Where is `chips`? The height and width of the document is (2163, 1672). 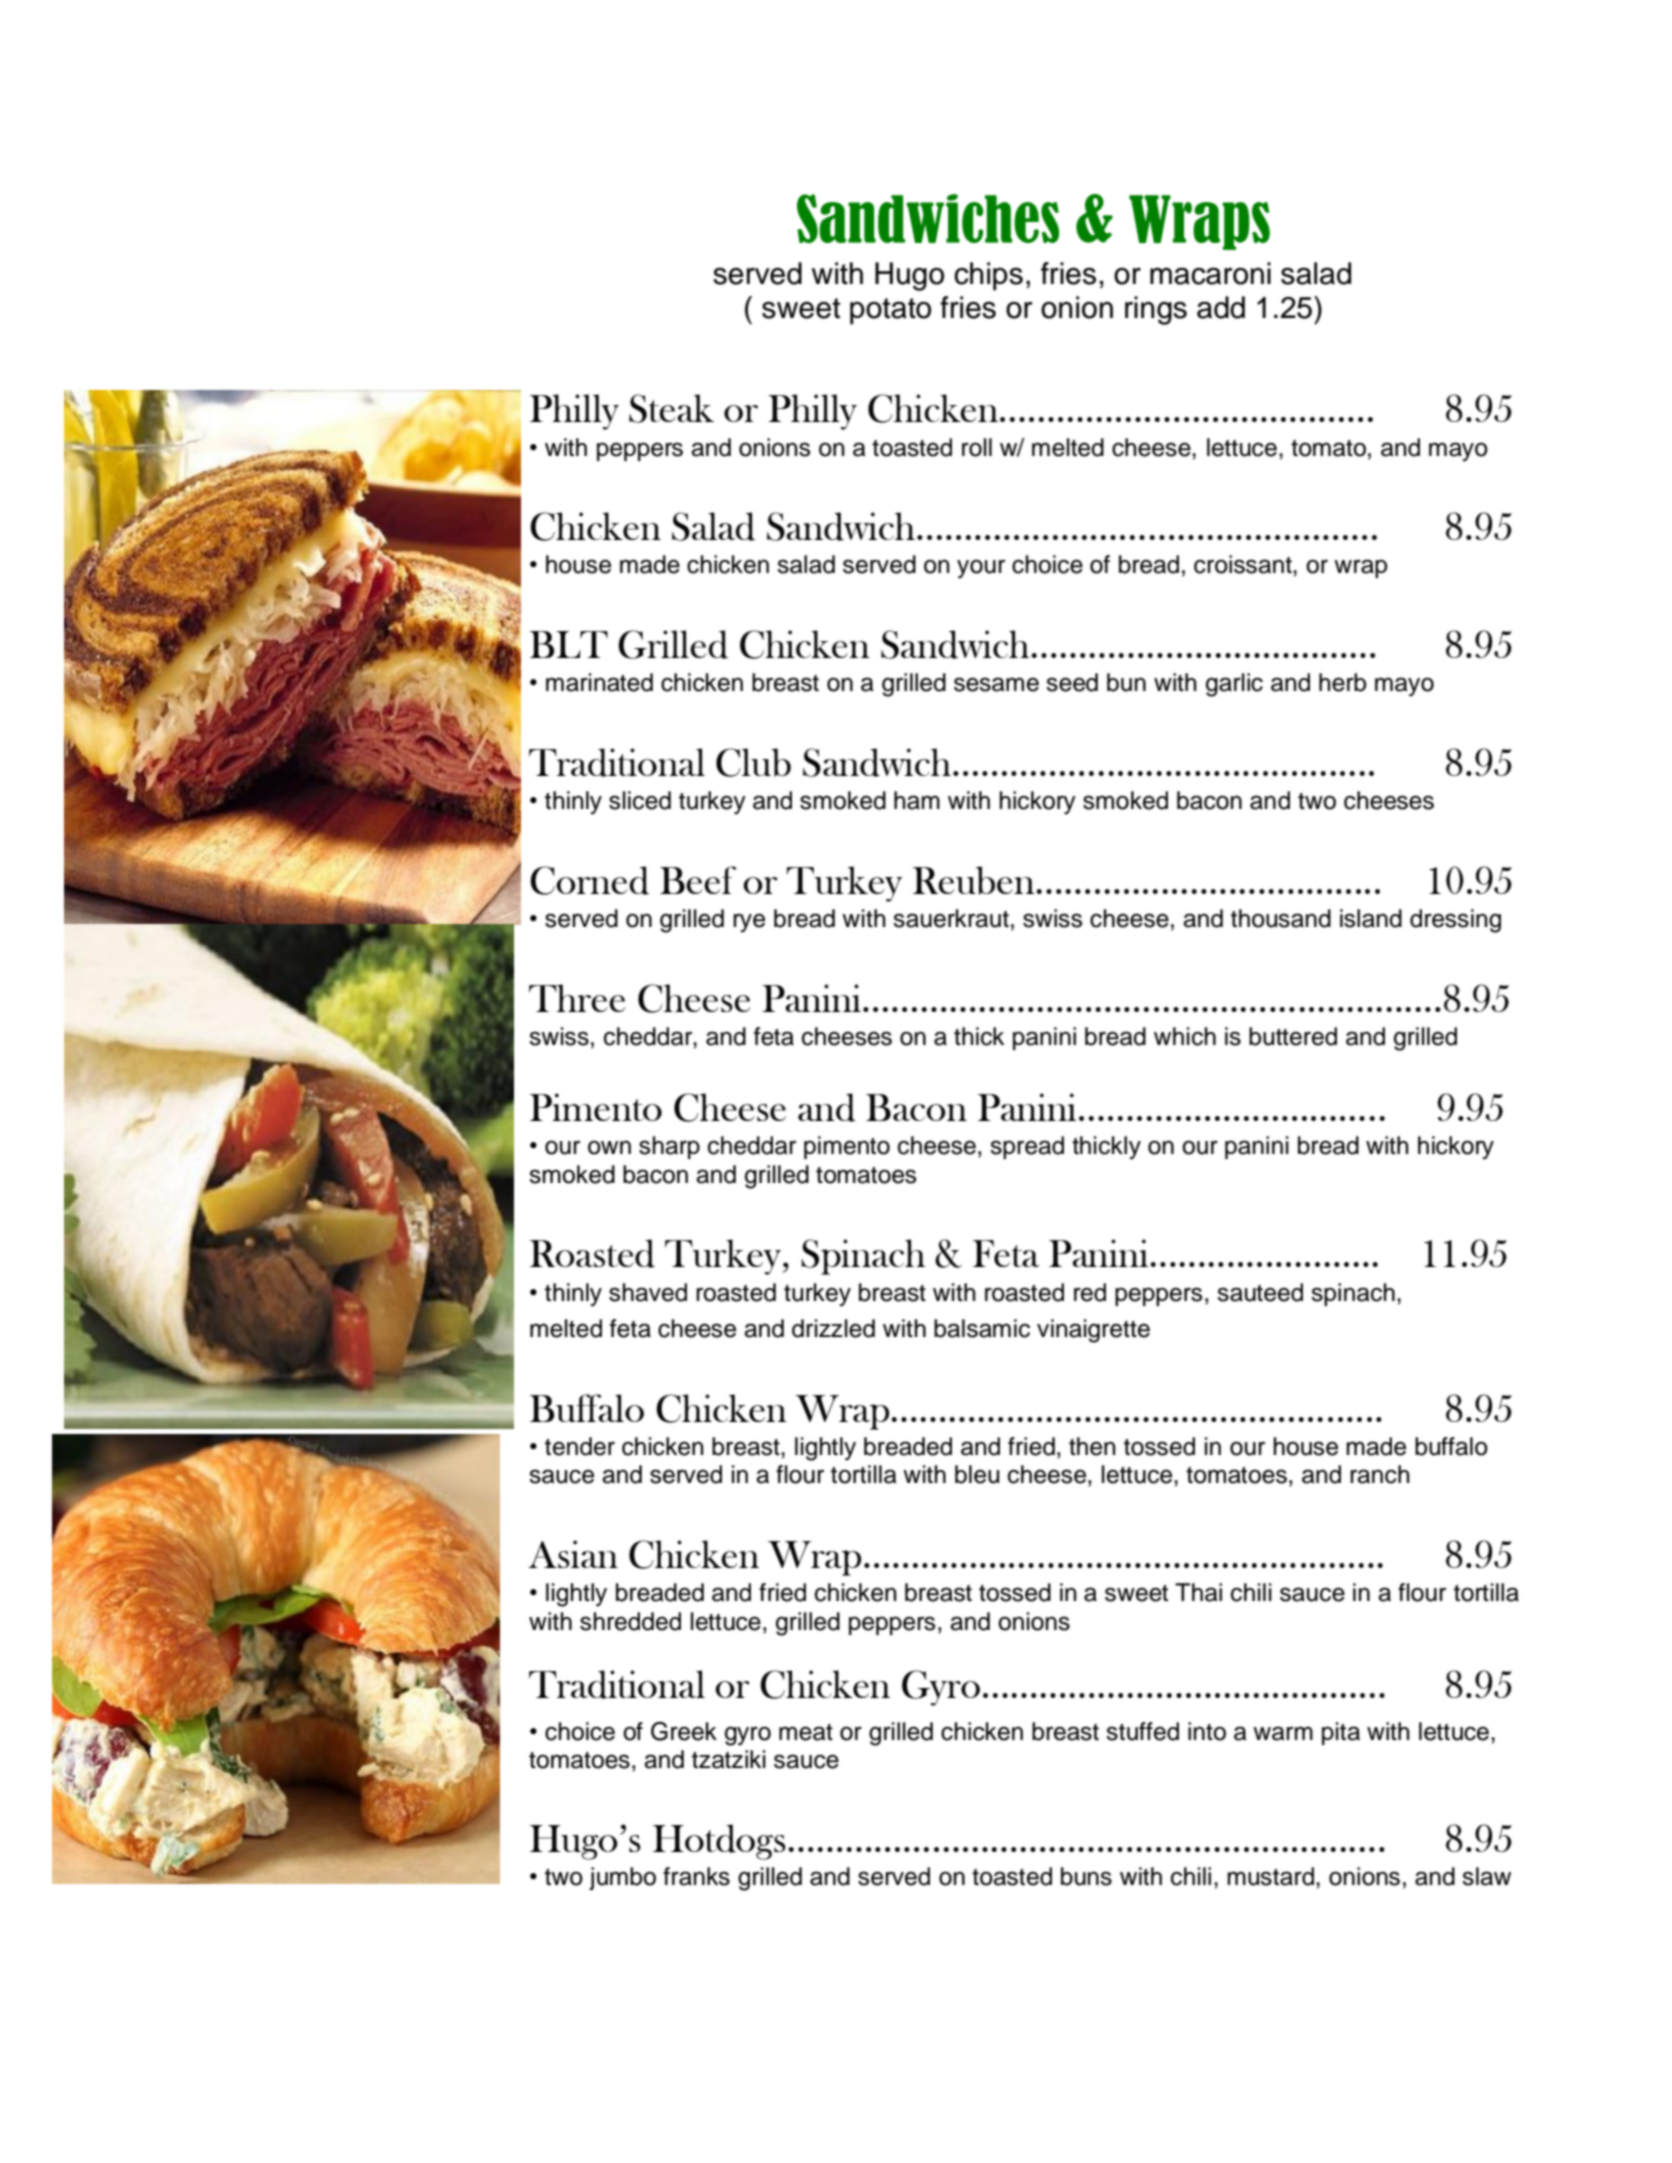
chips is located at coordinates (988, 276).
